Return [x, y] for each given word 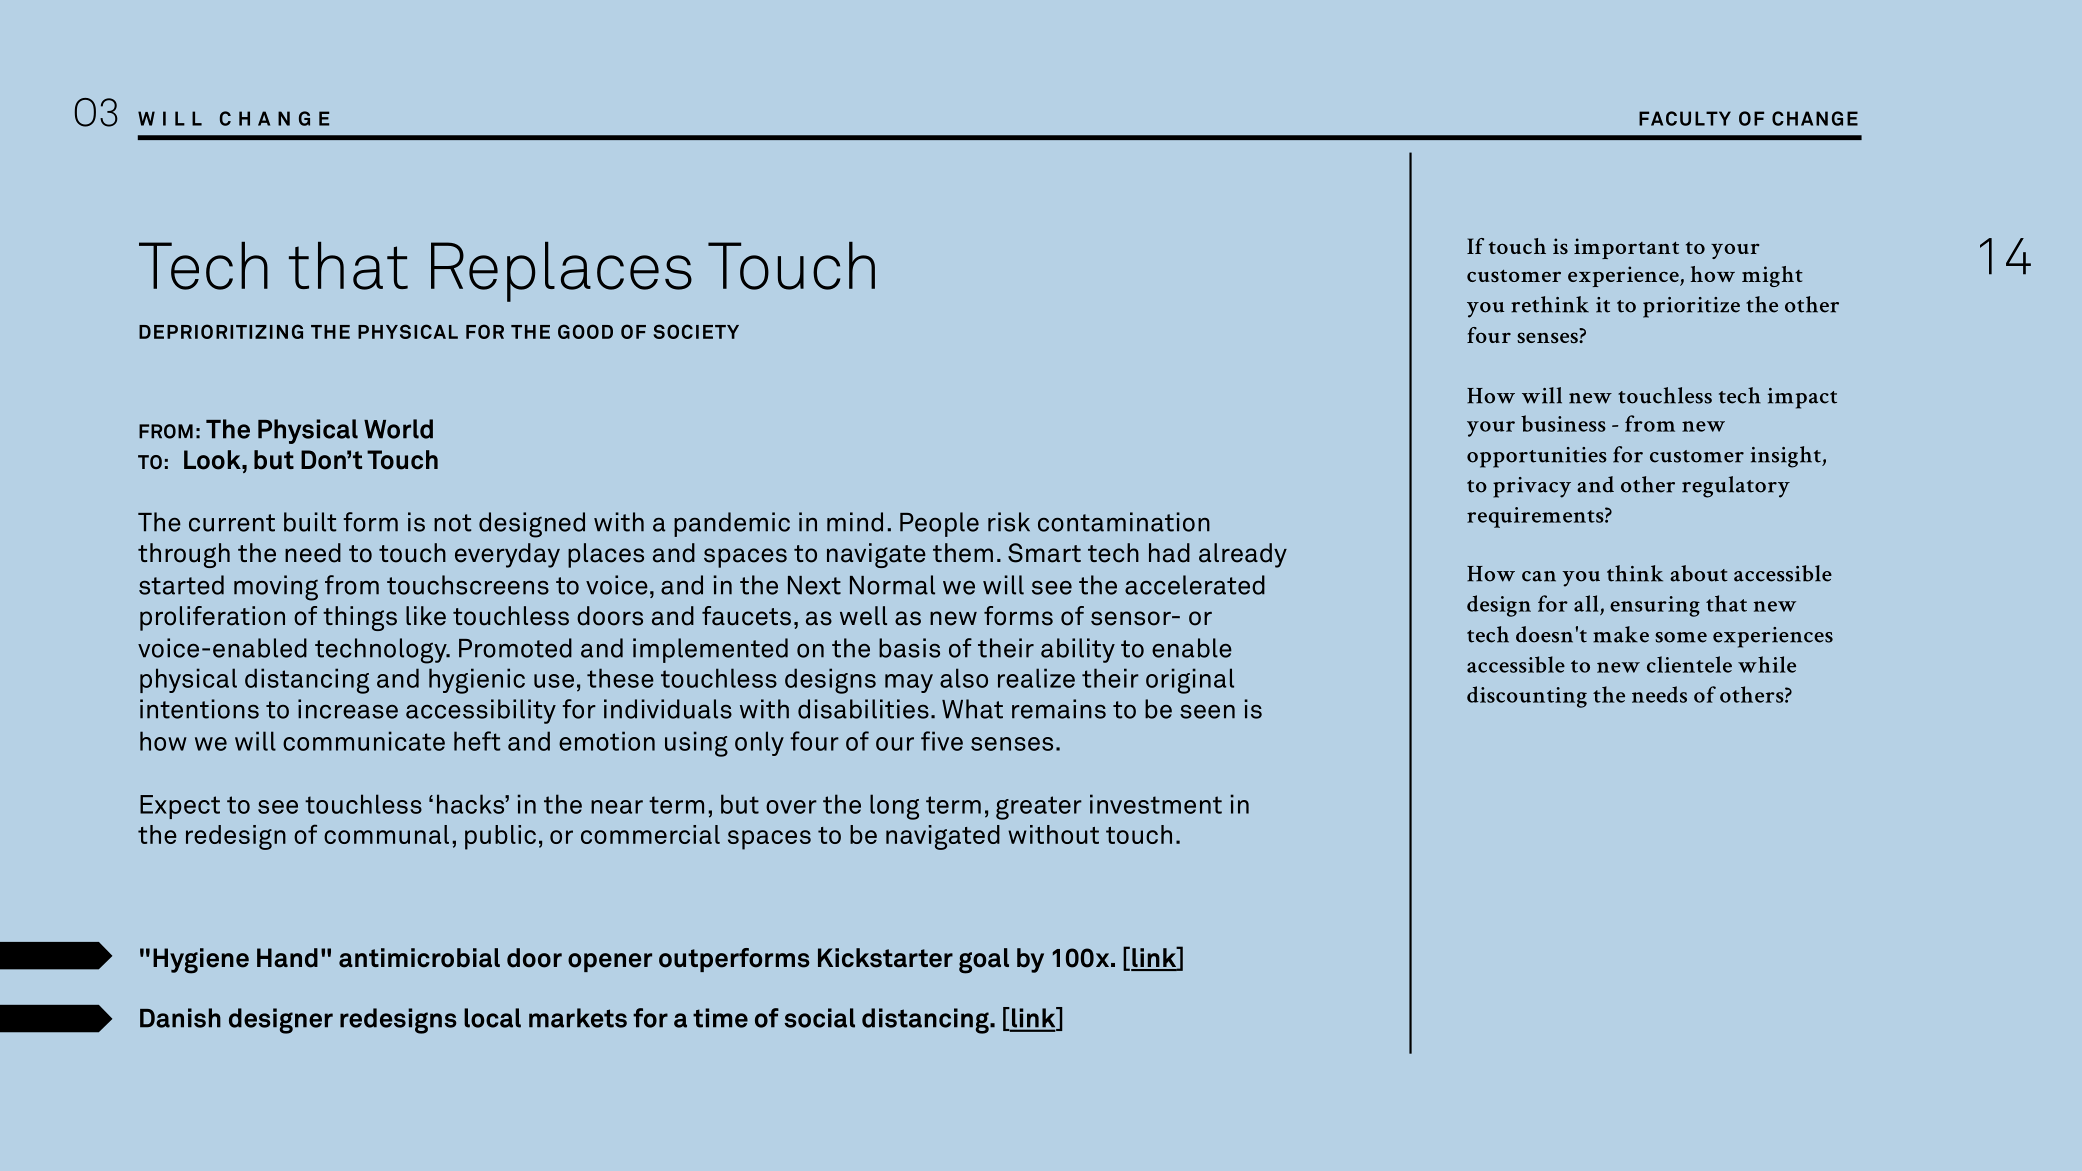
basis [909, 648]
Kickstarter [885, 958]
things [360, 618]
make [1621, 634]
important [1626, 248]
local [492, 1018]
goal [984, 961]
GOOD [585, 331]
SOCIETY [696, 331]
